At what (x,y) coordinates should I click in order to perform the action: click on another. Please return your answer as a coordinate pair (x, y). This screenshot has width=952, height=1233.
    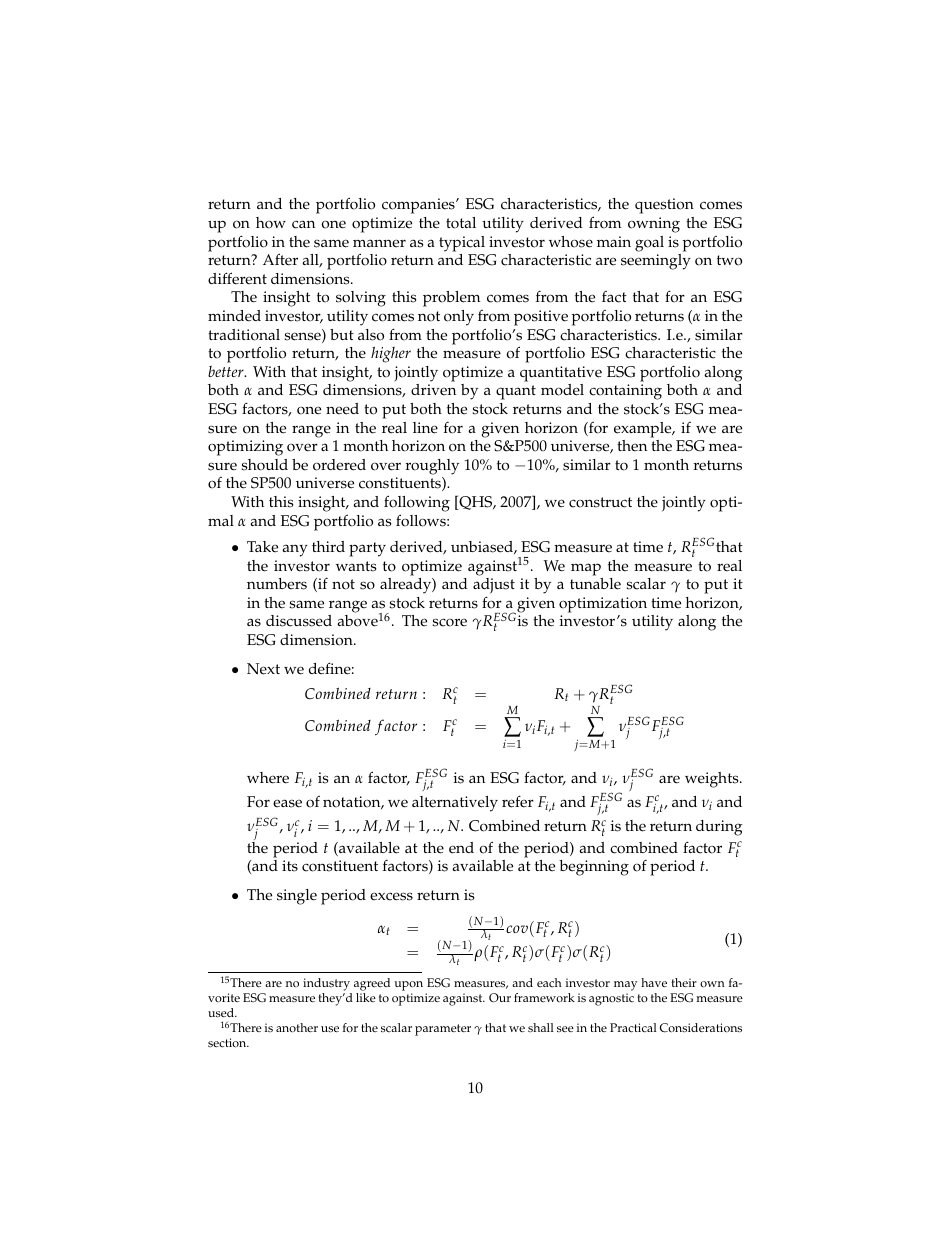
    Looking at the image, I should click on (297, 1028).
